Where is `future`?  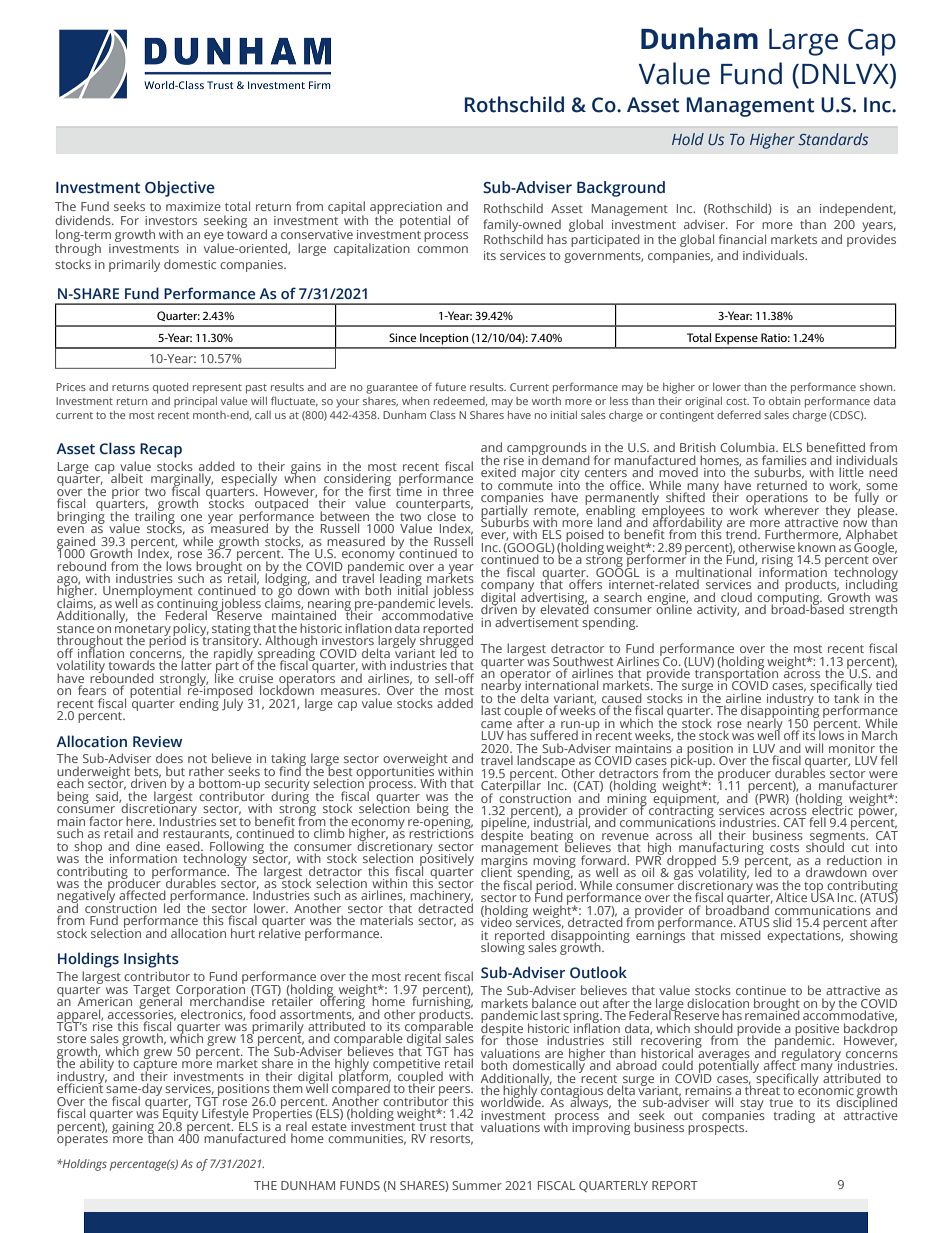 future is located at coordinates (450, 386).
